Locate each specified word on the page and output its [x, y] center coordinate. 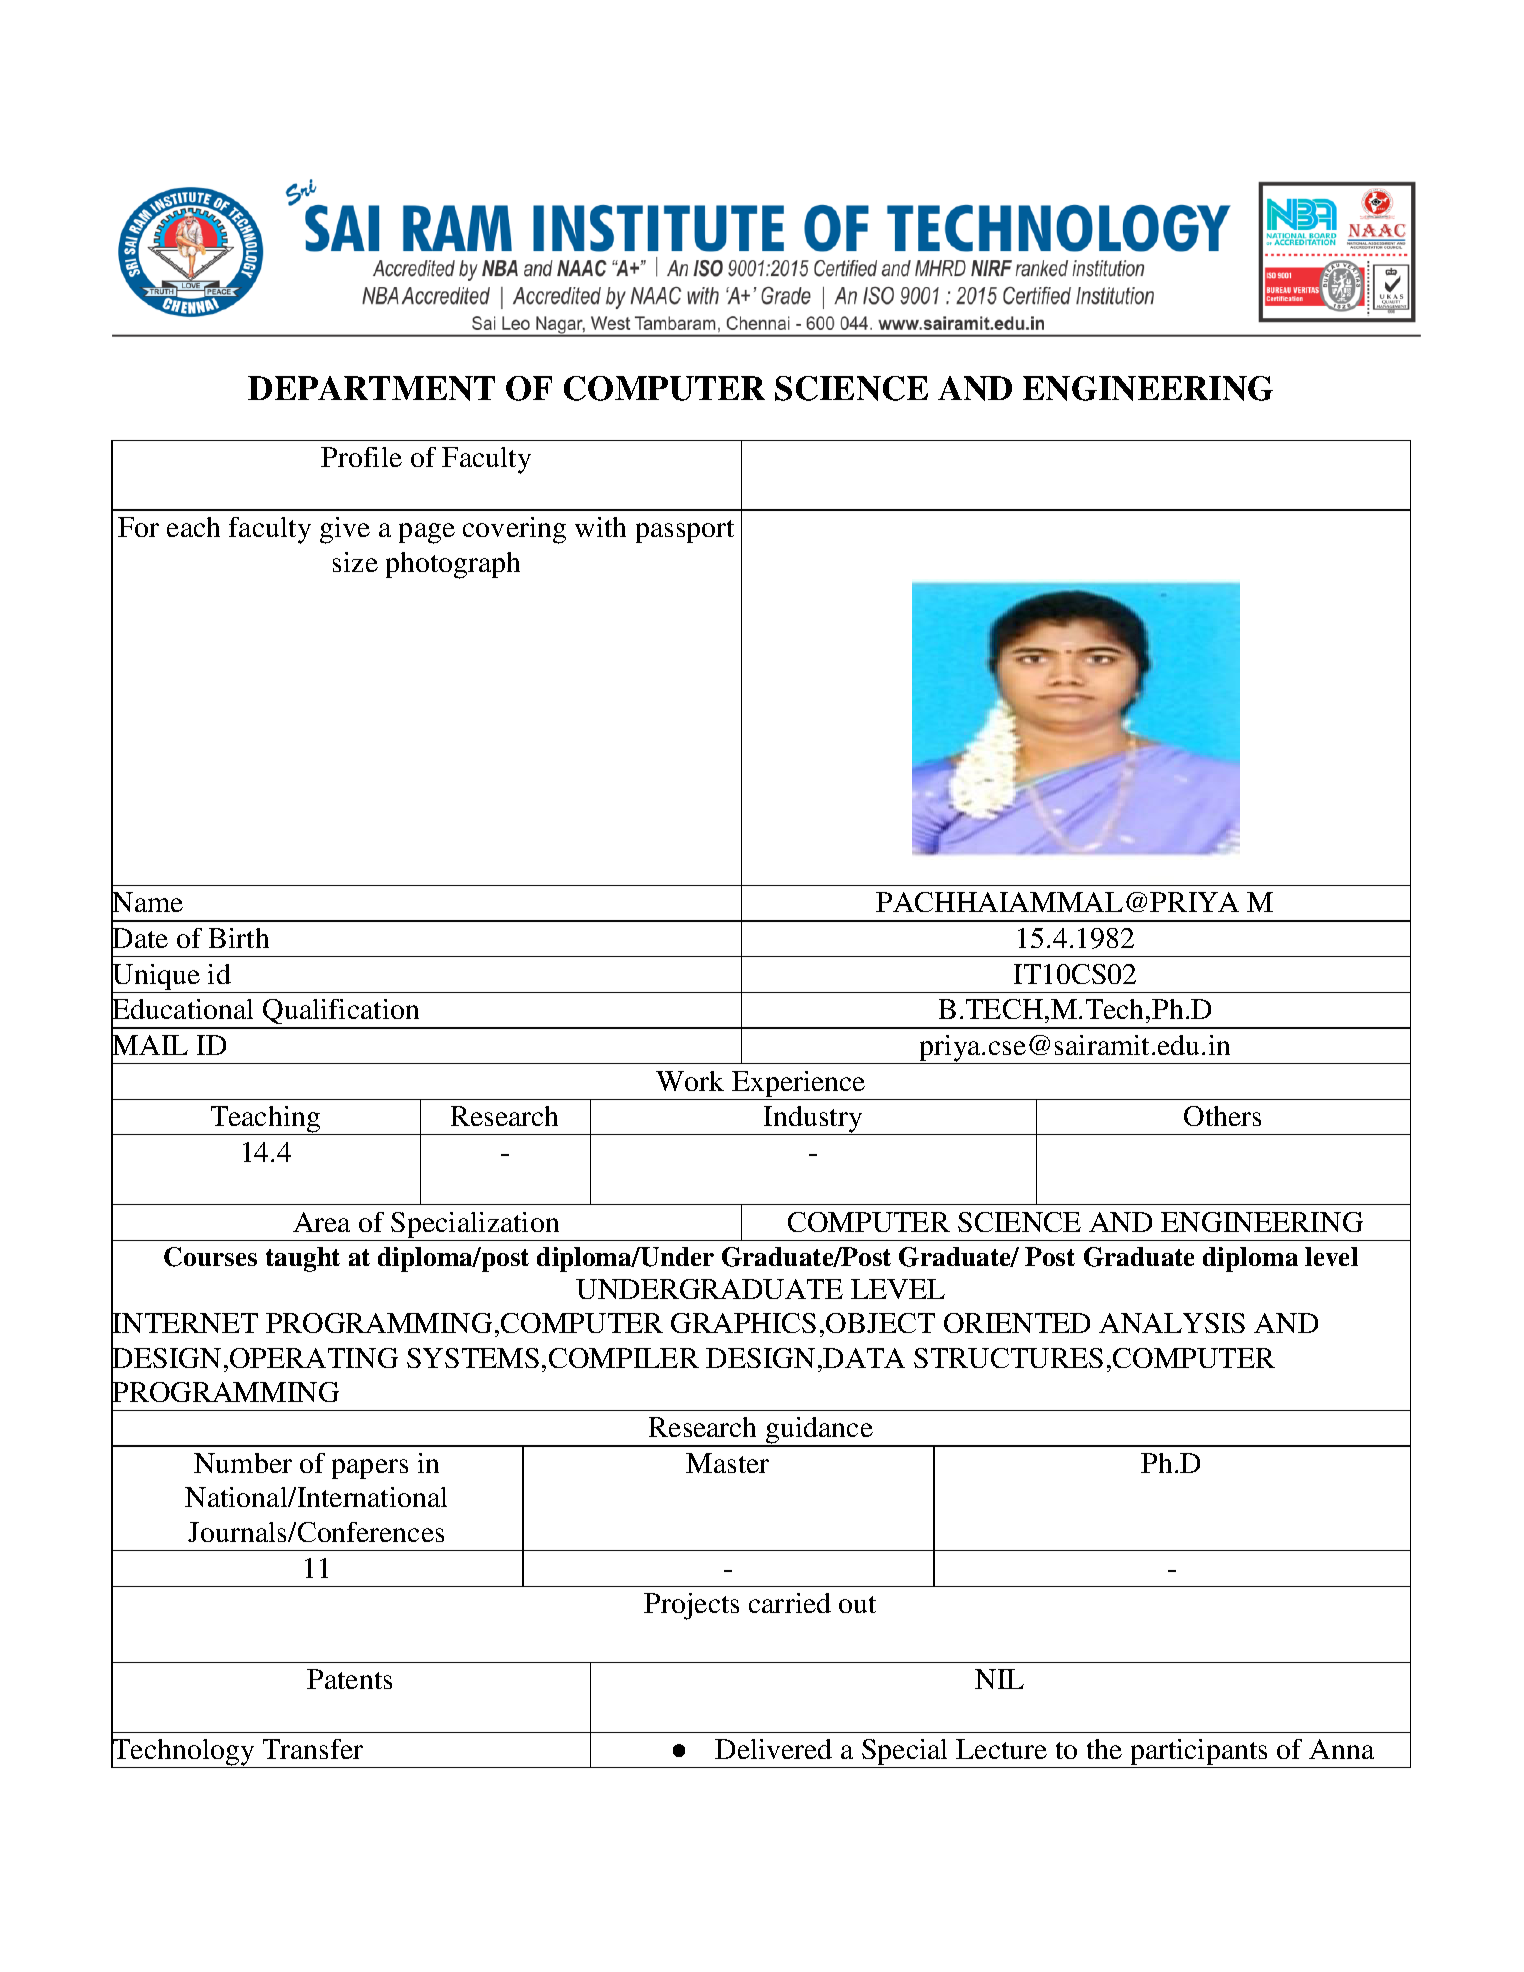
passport [685, 531]
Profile [361, 457]
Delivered [773, 1749]
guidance [819, 1432]
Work [690, 1081]
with [600, 527]
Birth [239, 938]
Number [243, 1463]
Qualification [341, 1013]
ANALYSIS [1172, 1323]
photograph [453, 565]
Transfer [313, 1749]
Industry [813, 1120]
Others [1222, 1116]
